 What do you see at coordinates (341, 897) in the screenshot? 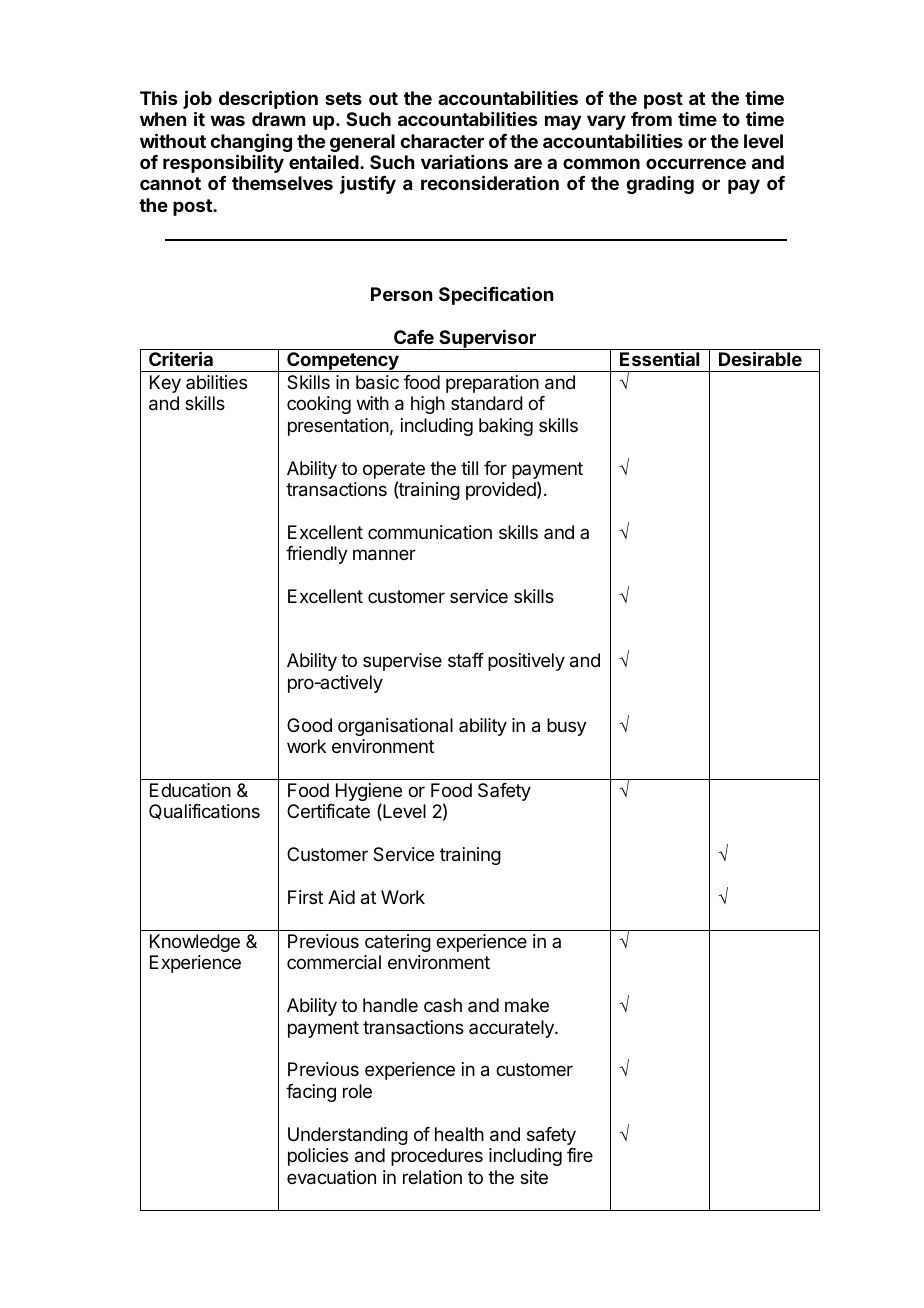
I see `Aid` at bounding box center [341, 897].
